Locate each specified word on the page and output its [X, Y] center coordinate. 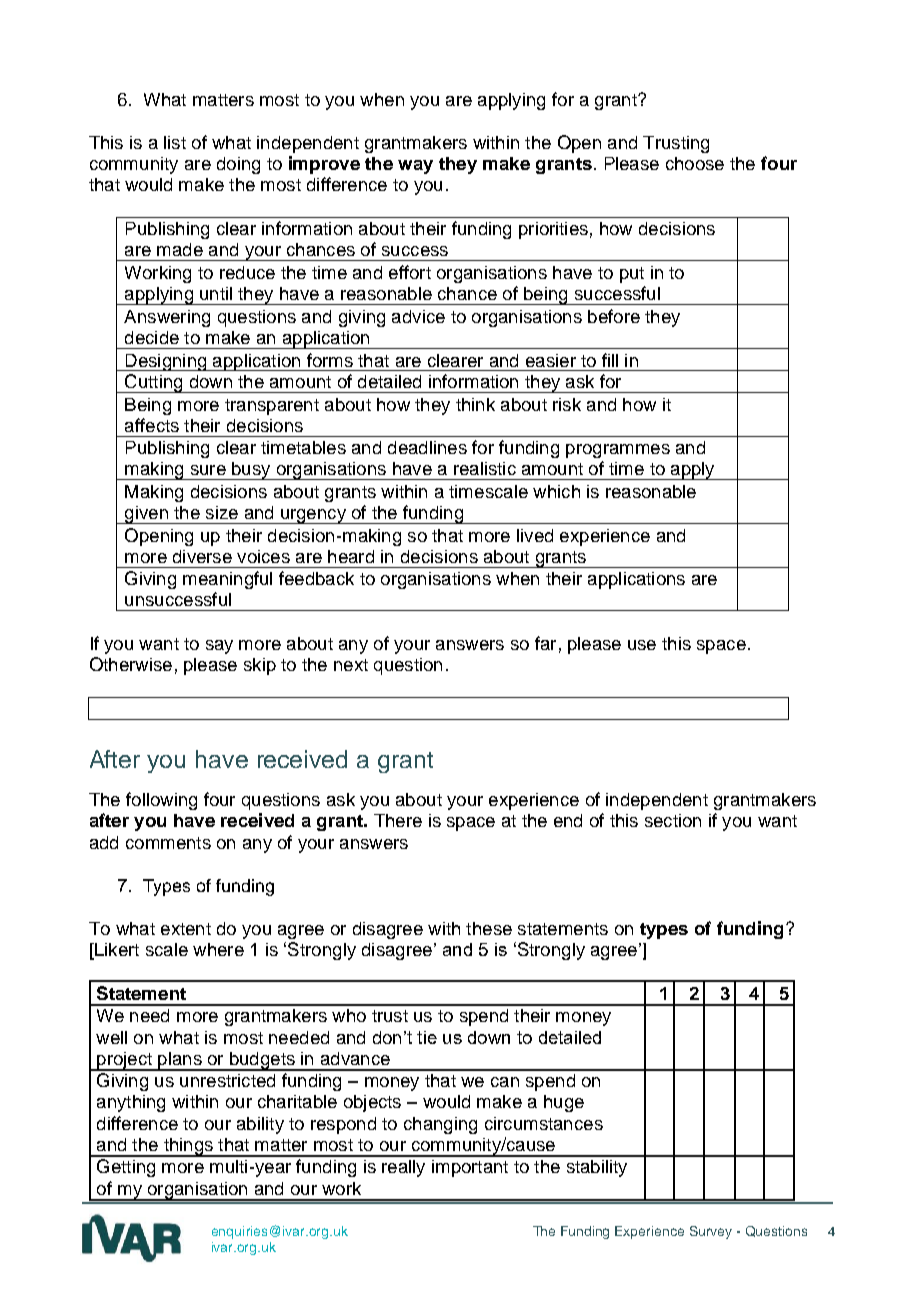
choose [695, 163]
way [415, 167]
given [146, 515]
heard [351, 556]
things [188, 1147]
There [398, 820]
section [673, 820]
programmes [618, 451]
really [403, 1168]
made [180, 249]
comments [168, 843]
